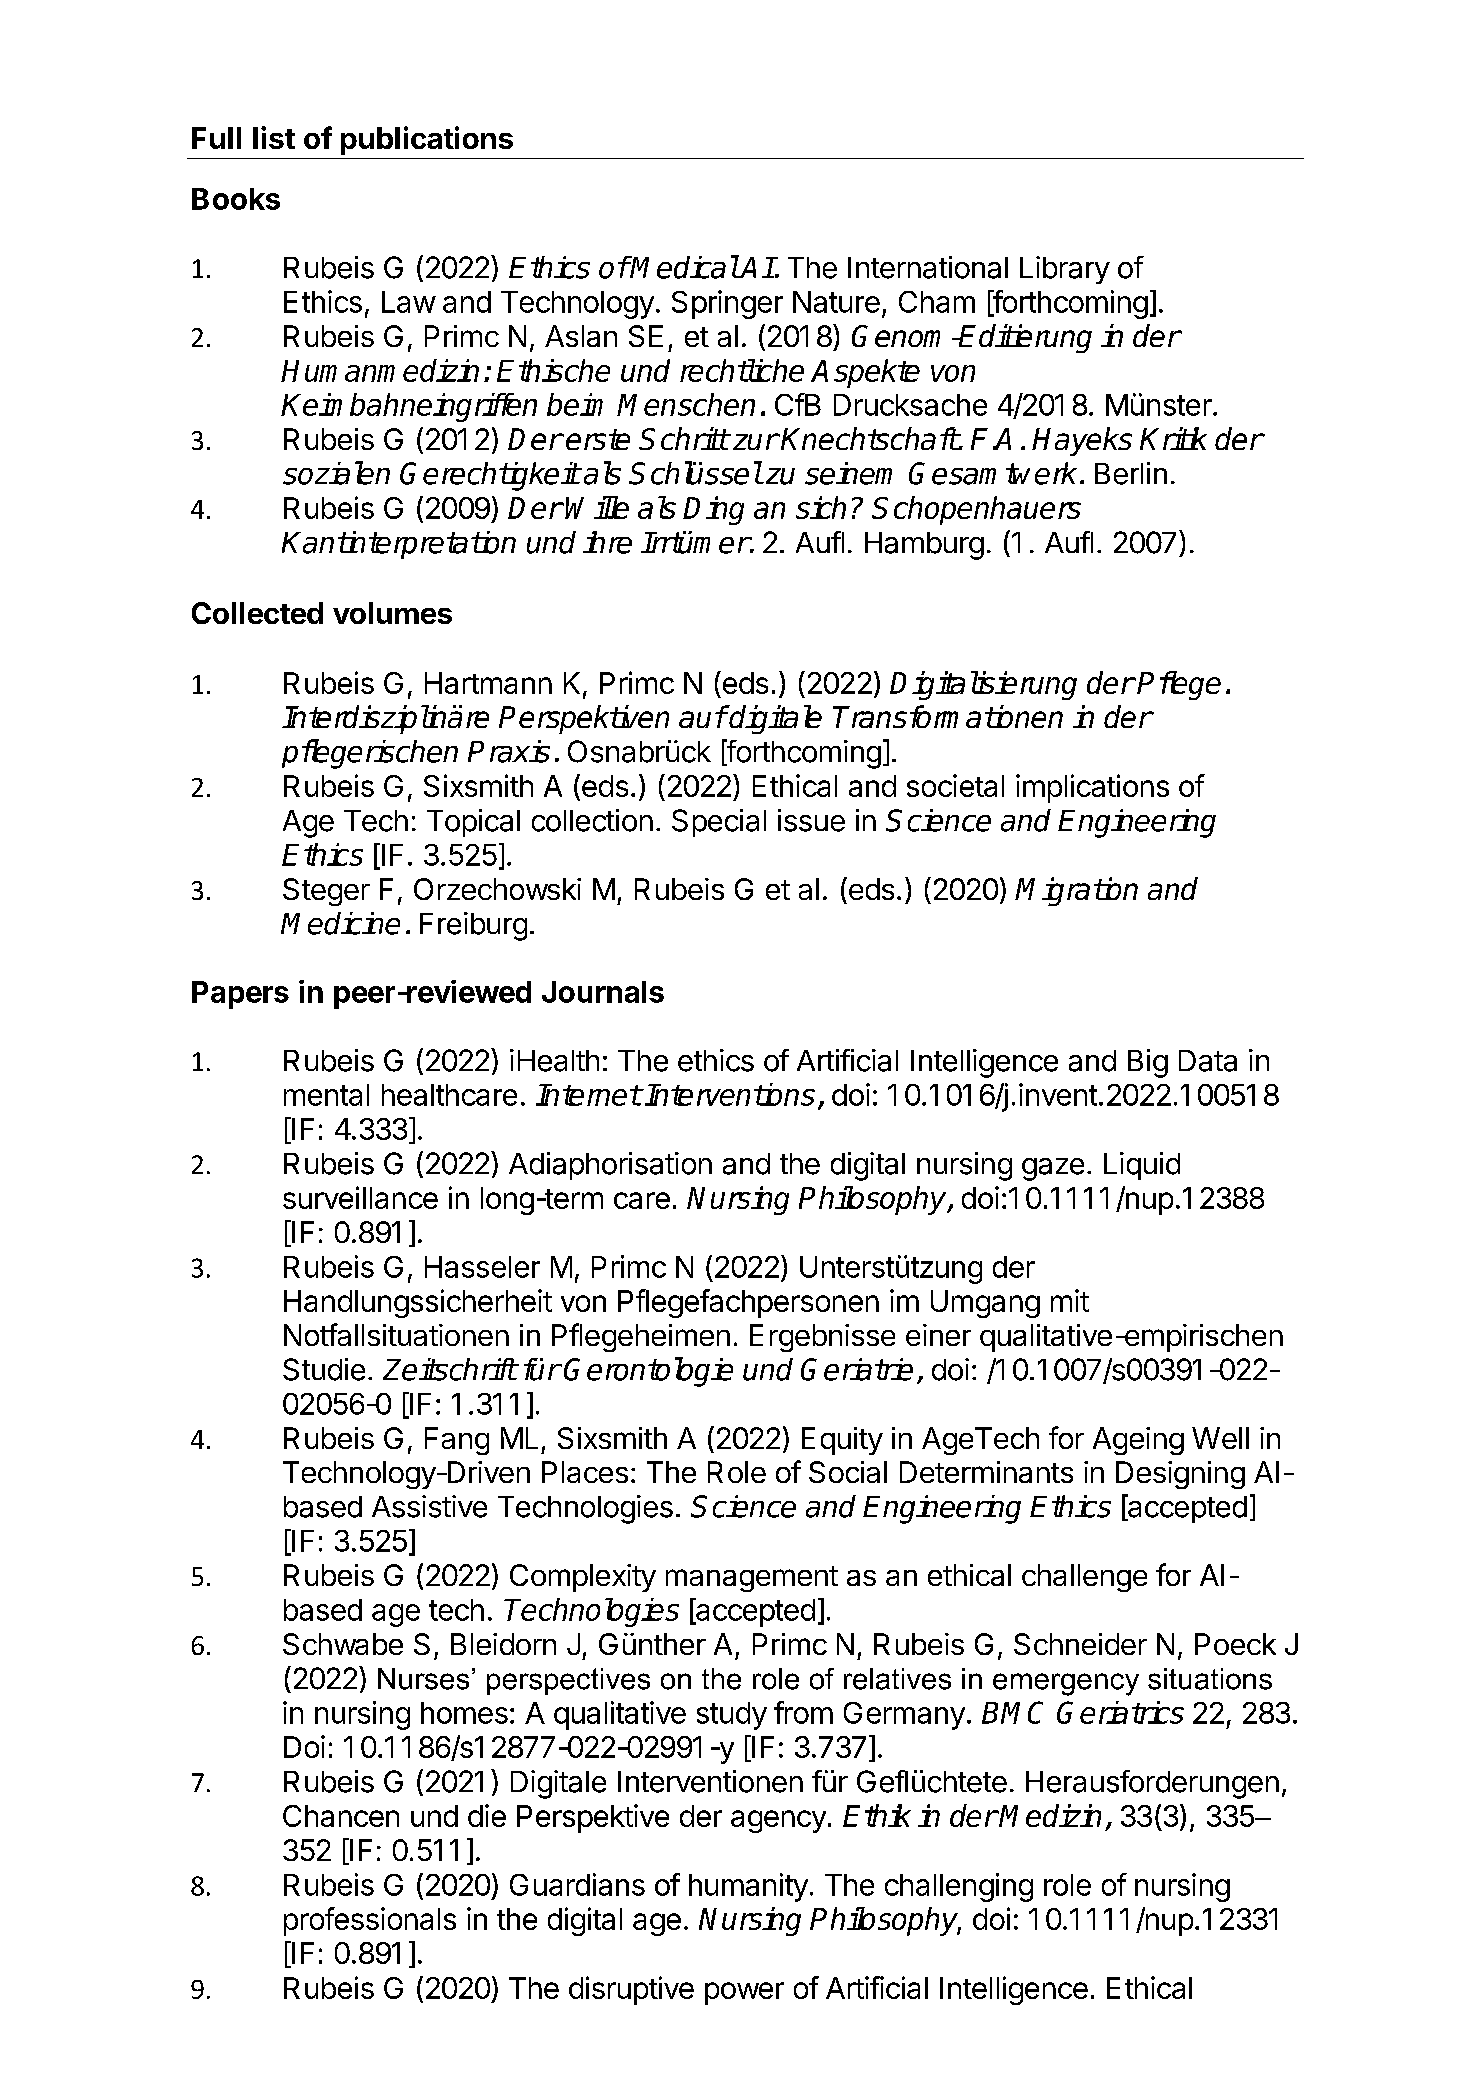 The image size is (1476, 2087). What do you see at coordinates (1148, 1063) in the screenshot?
I see `Big` at bounding box center [1148, 1063].
